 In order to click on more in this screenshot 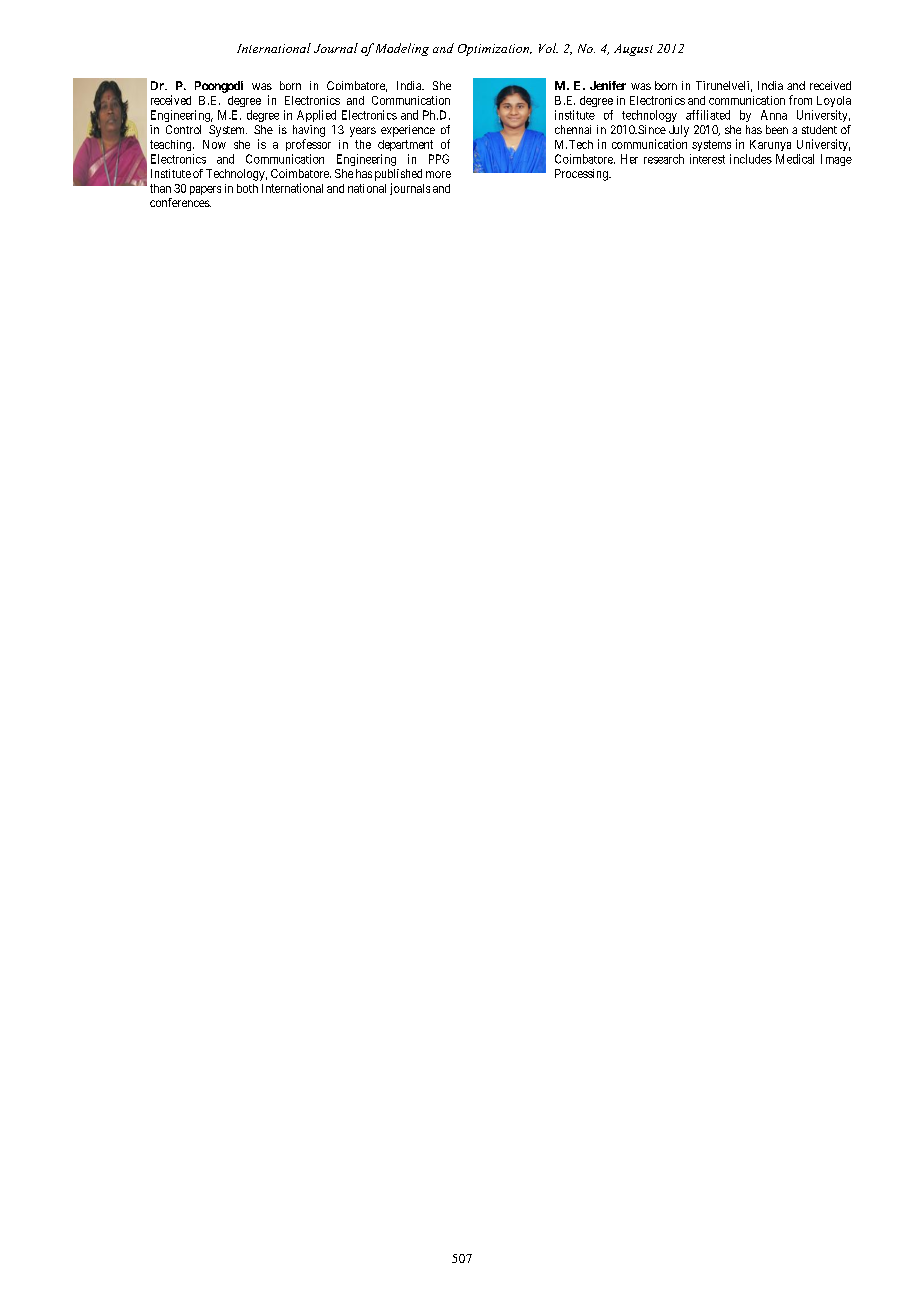, I will do `click(438, 174)`.
